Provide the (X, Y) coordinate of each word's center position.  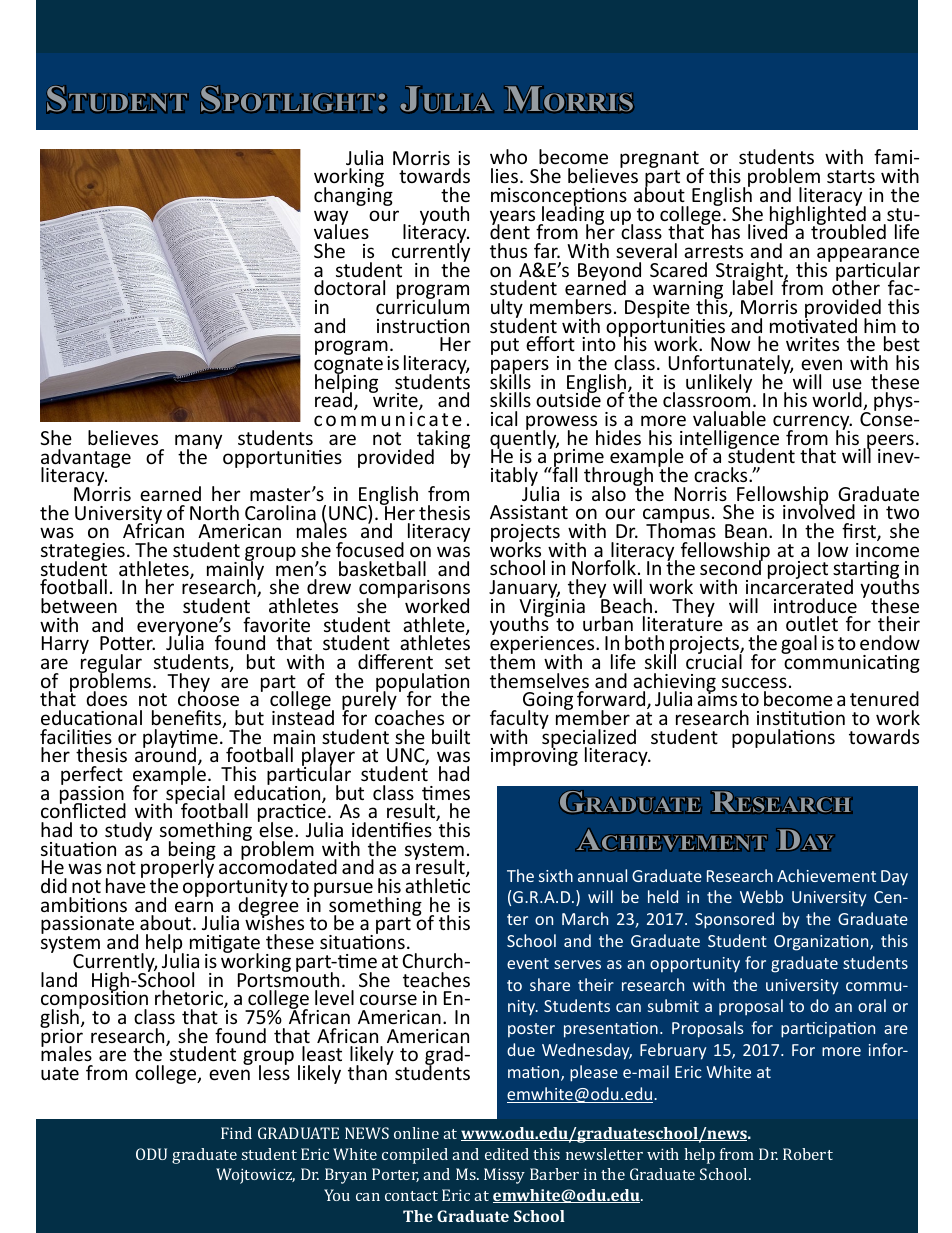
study (128, 831)
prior (62, 1037)
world (838, 401)
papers (520, 368)
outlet (812, 623)
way (331, 219)
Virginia (552, 608)
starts (851, 176)
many (198, 443)
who (508, 156)
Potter (127, 643)
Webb (761, 896)
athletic (437, 884)
